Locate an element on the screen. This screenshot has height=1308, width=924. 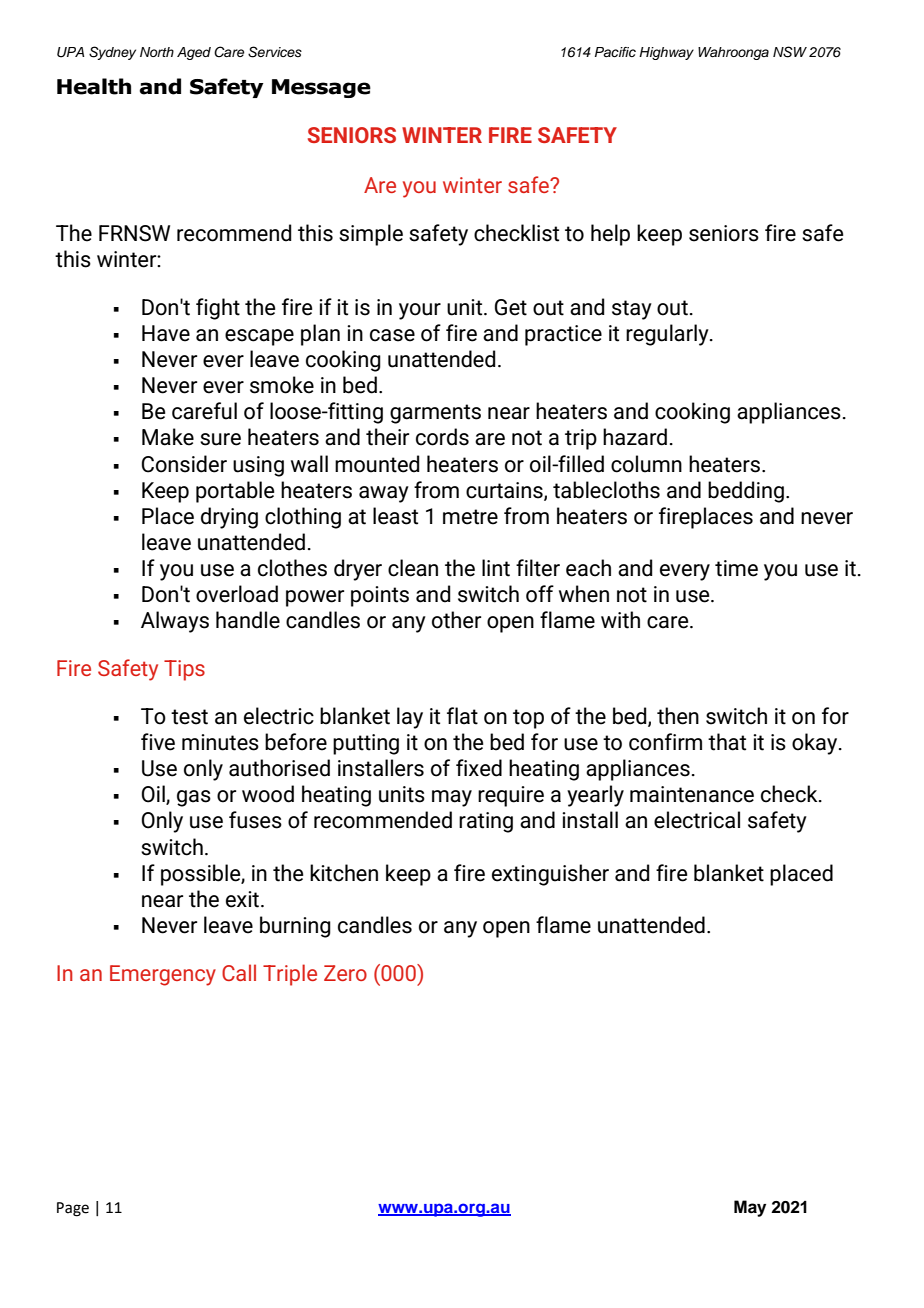
bedding is located at coordinates (746, 492).
